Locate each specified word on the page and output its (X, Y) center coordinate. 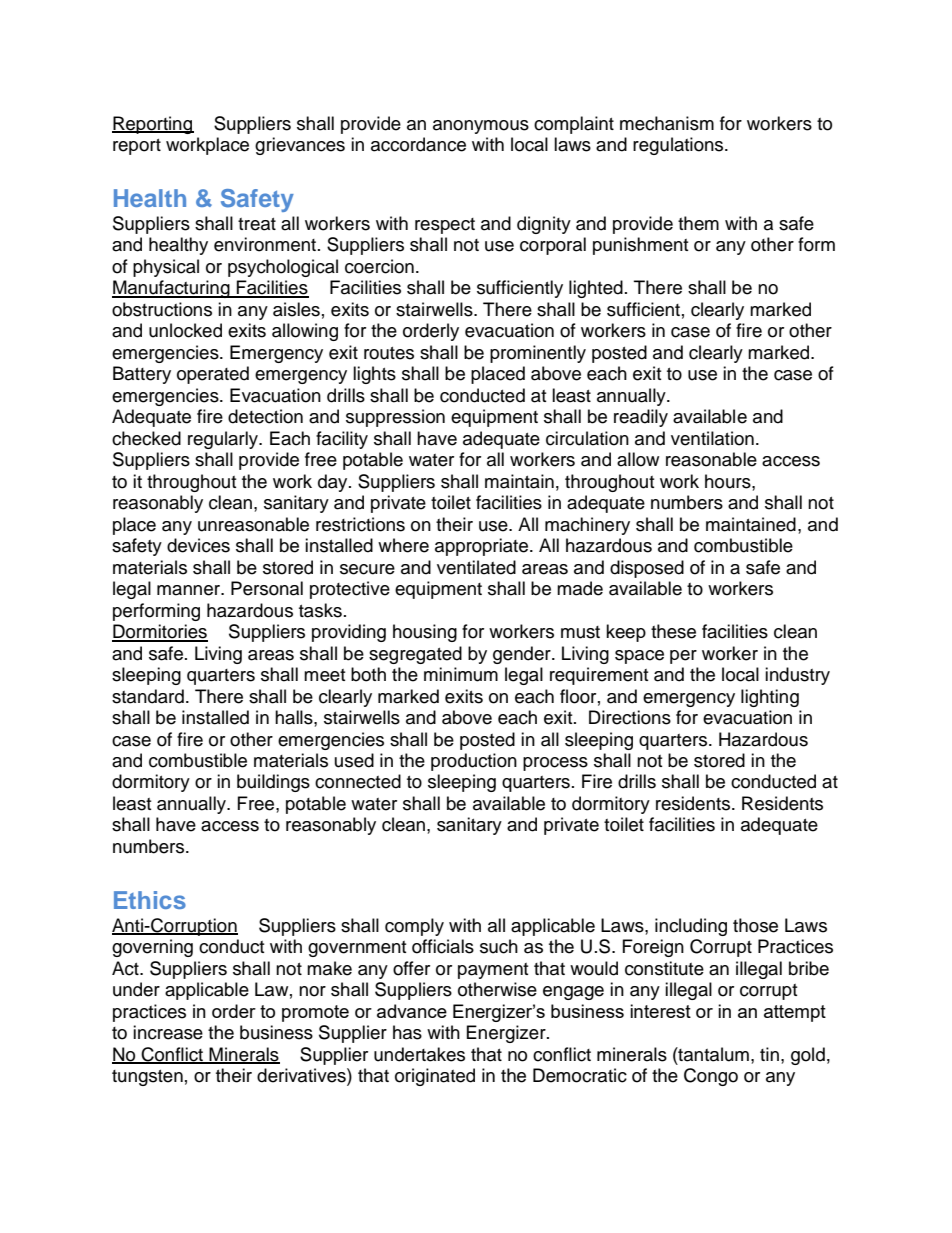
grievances (300, 146)
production (474, 762)
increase (168, 1032)
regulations (679, 146)
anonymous (481, 127)
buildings (273, 783)
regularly (224, 440)
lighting (770, 698)
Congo (711, 1077)
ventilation (712, 438)
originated (435, 1077)
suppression (395, 418)
